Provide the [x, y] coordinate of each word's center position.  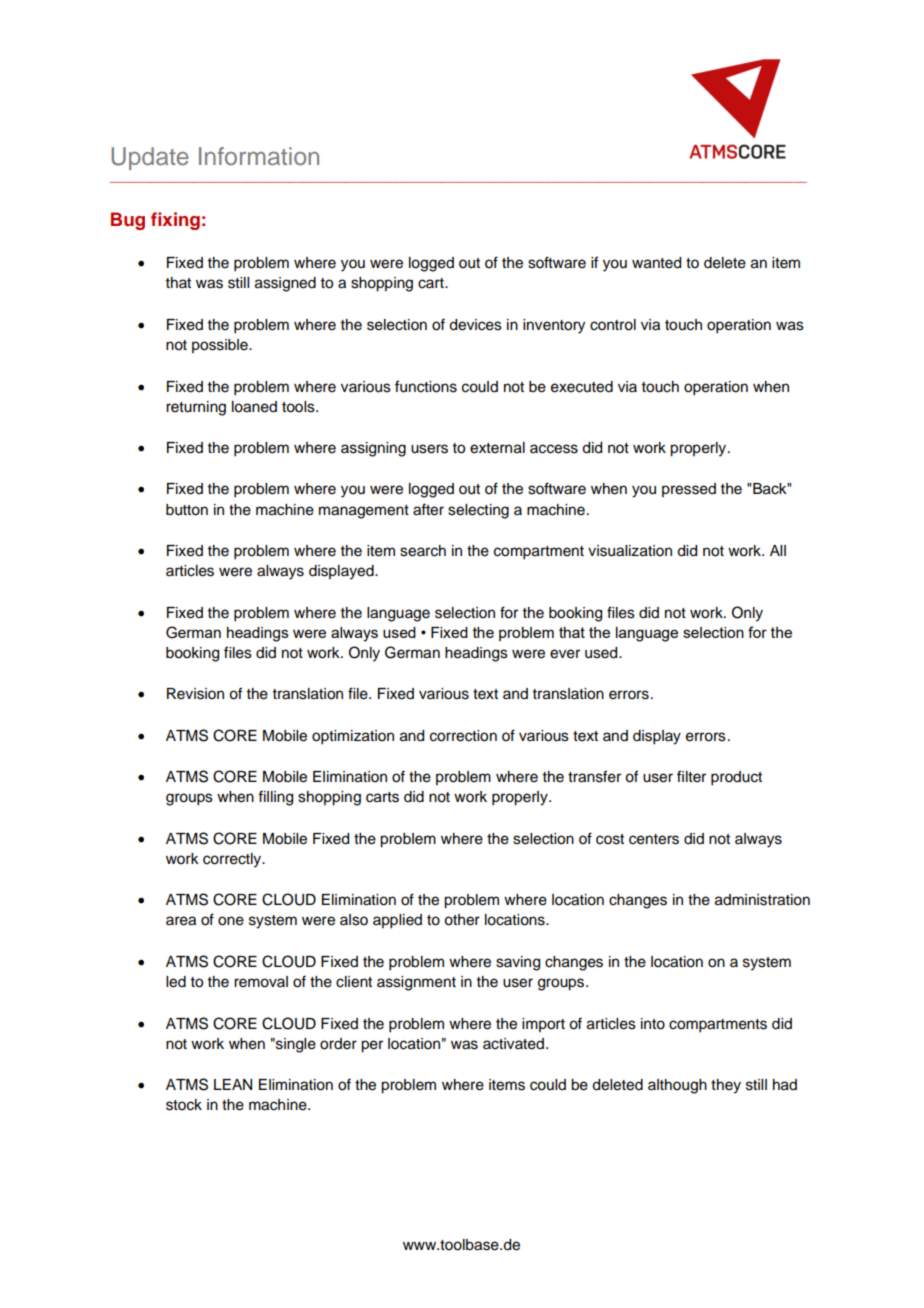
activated [513, 1044]
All [778, 550]
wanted [656, 263]
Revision [195, 694]
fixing [175, 221]
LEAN [233, 1084]
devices [475, 325]
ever [565, 654]
